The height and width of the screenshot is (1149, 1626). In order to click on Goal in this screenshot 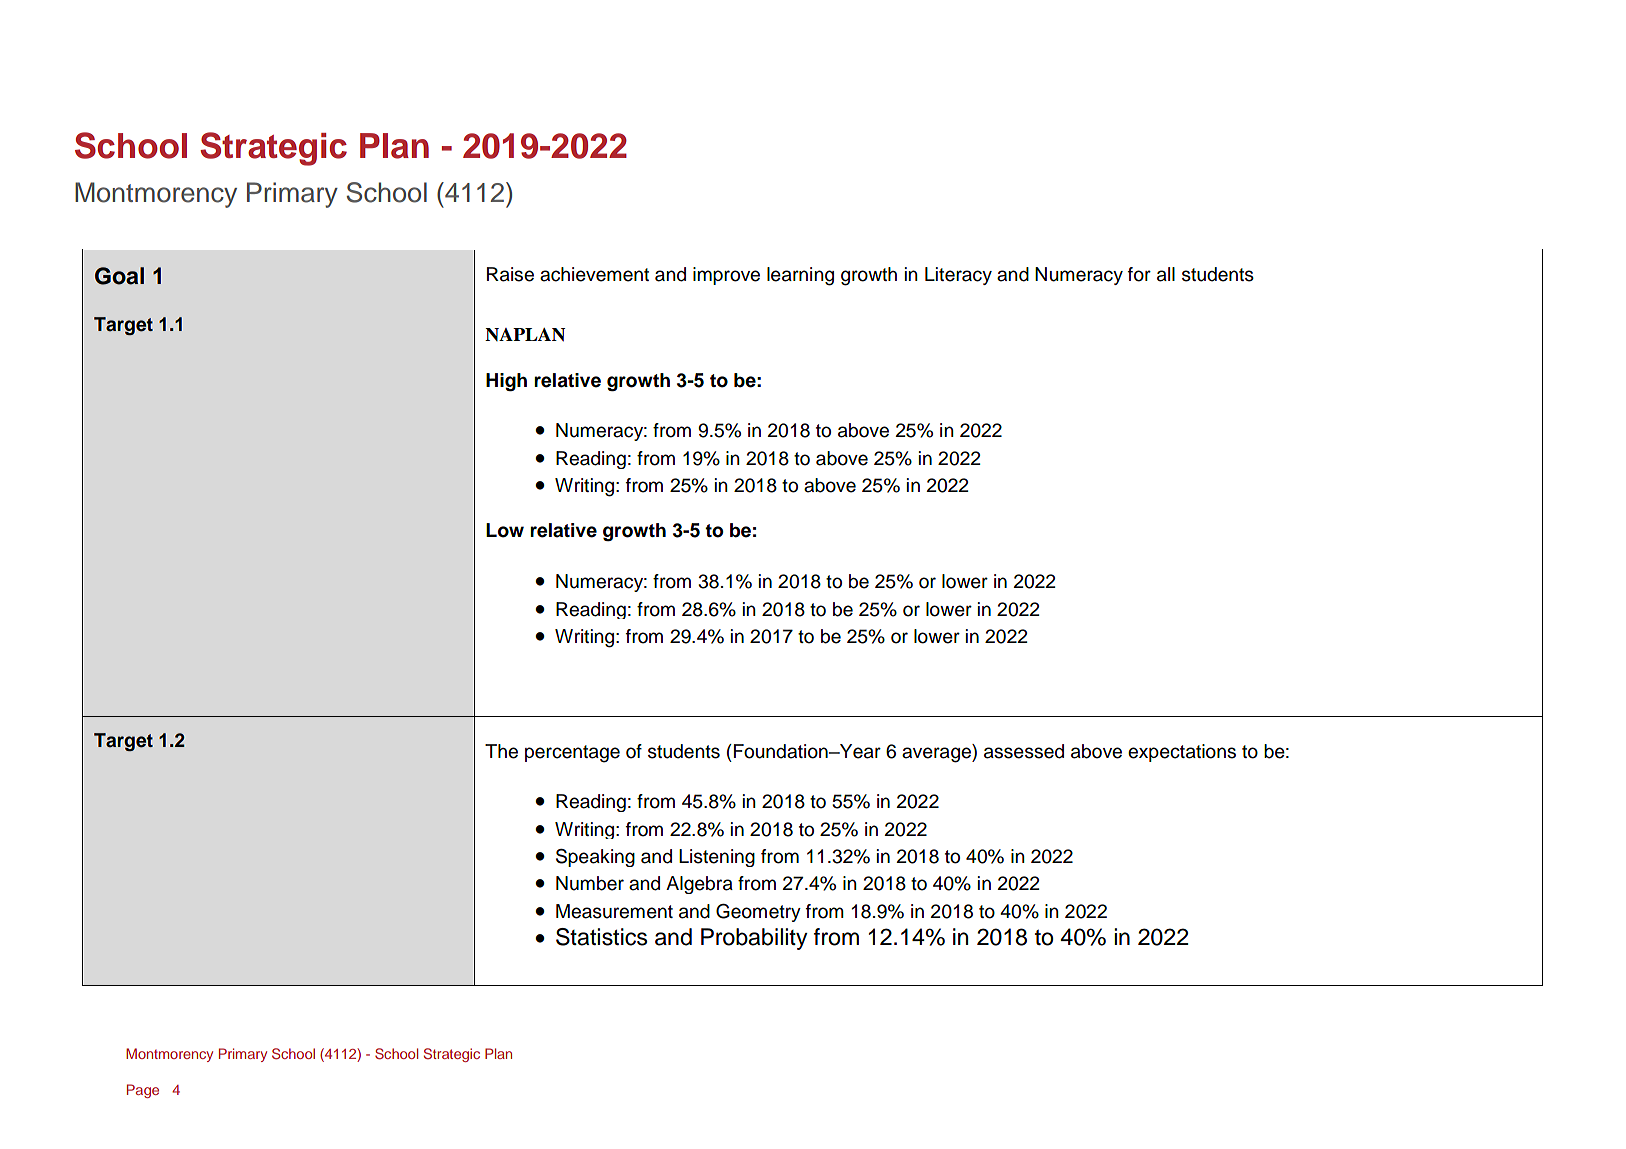, I will do `click(119, 276)`.
